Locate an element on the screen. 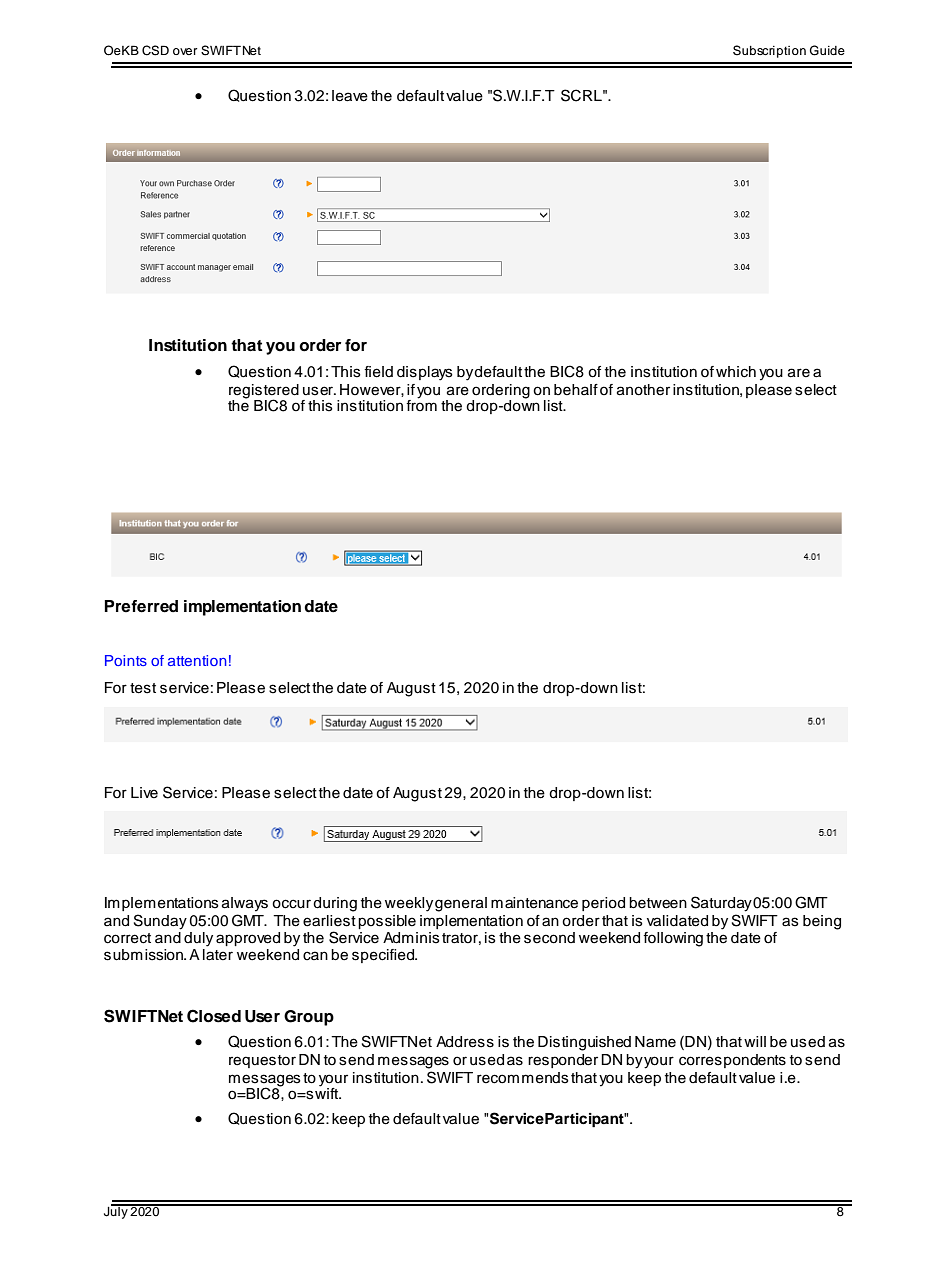  another is located at coordinates (643, 390).
